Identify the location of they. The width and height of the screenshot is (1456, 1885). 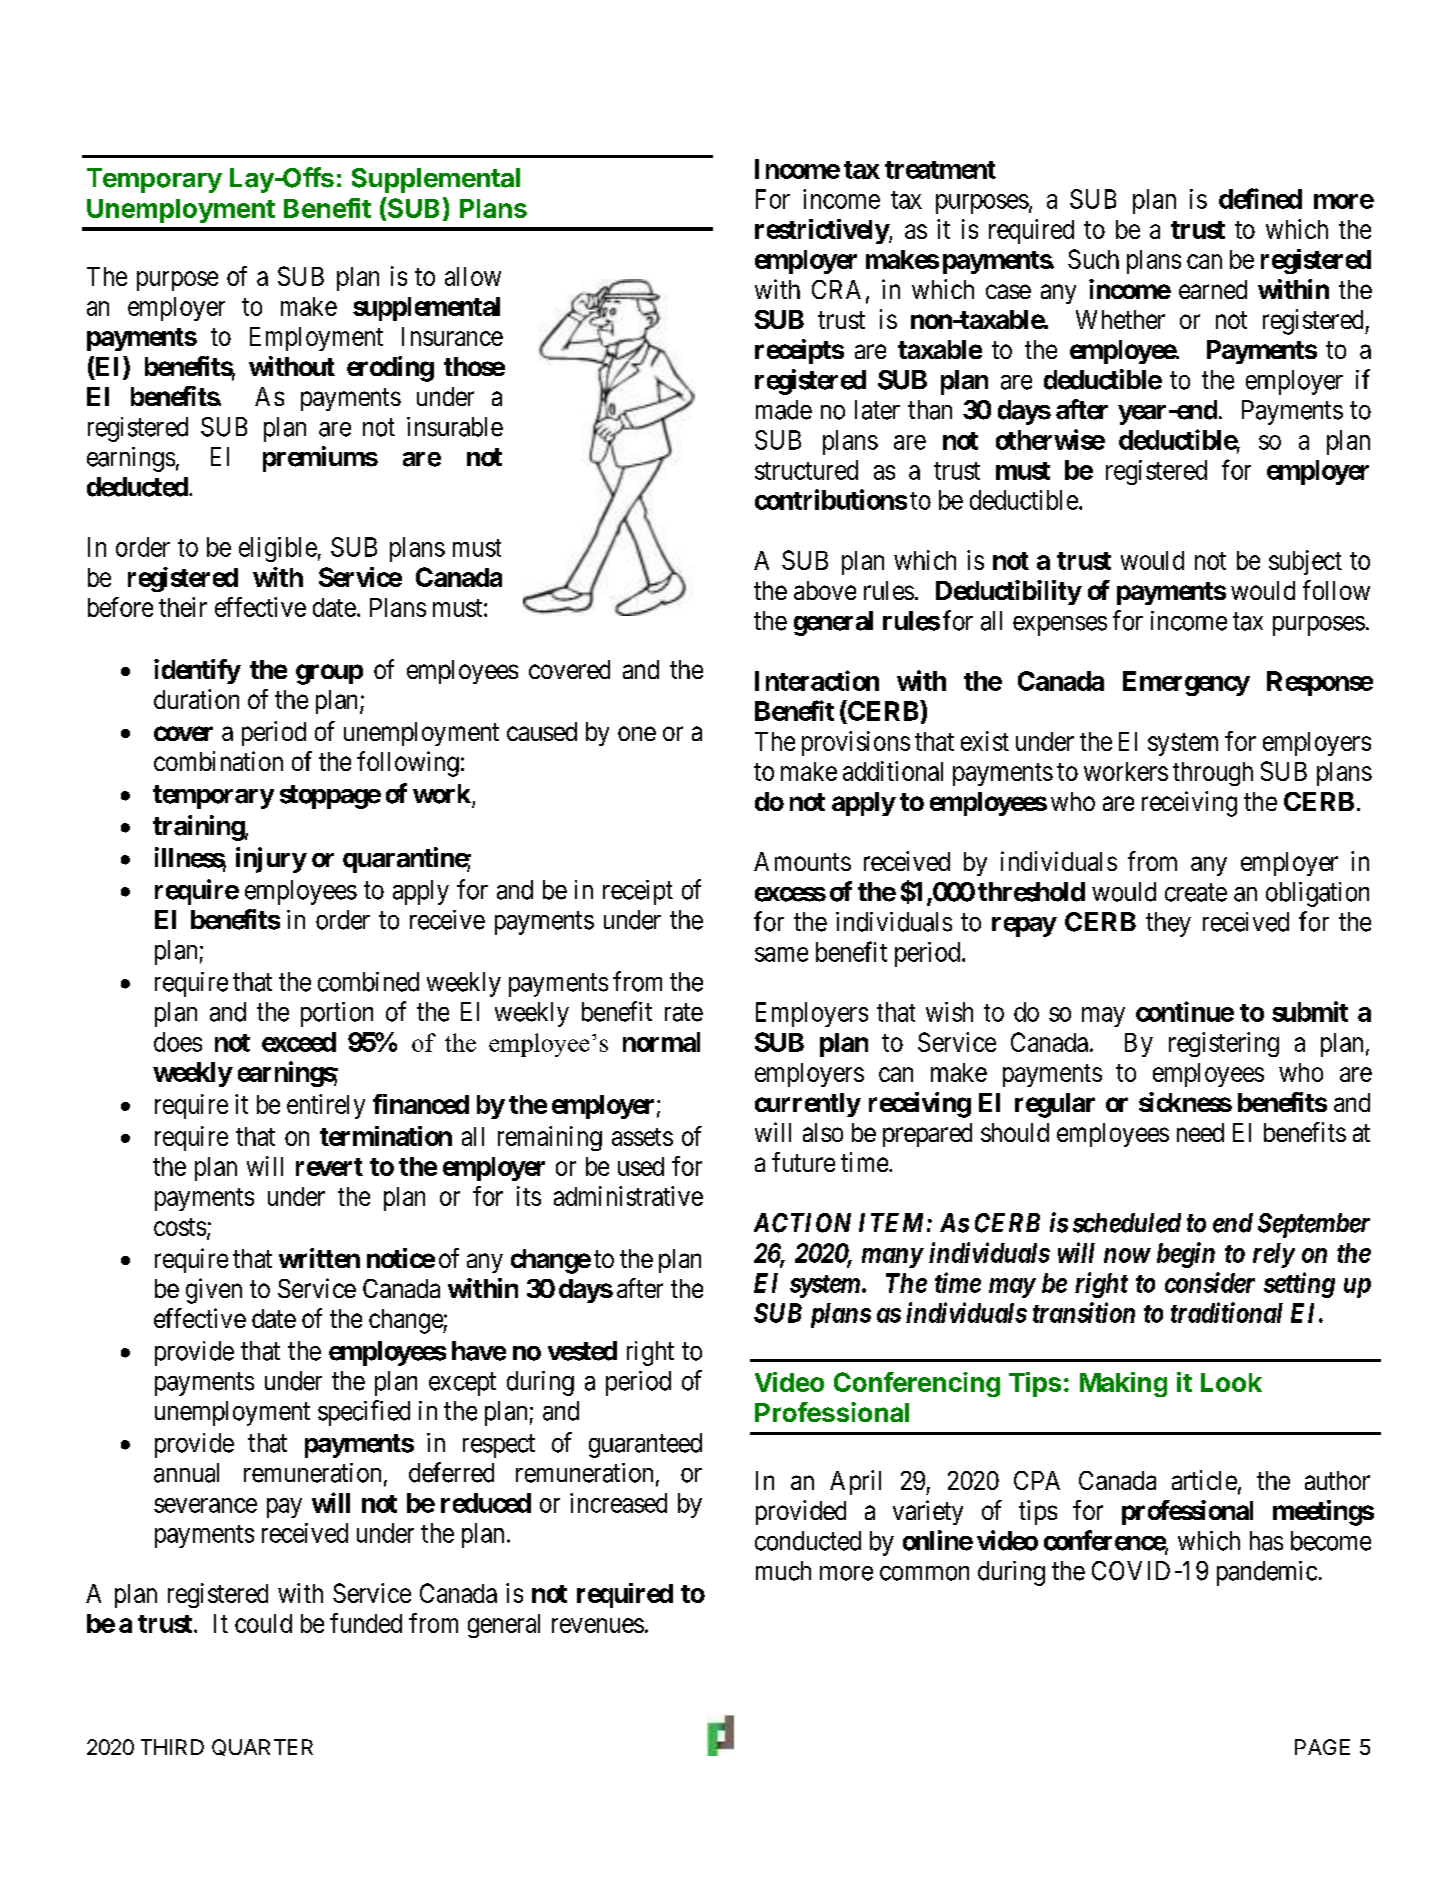
(1168, 924).
